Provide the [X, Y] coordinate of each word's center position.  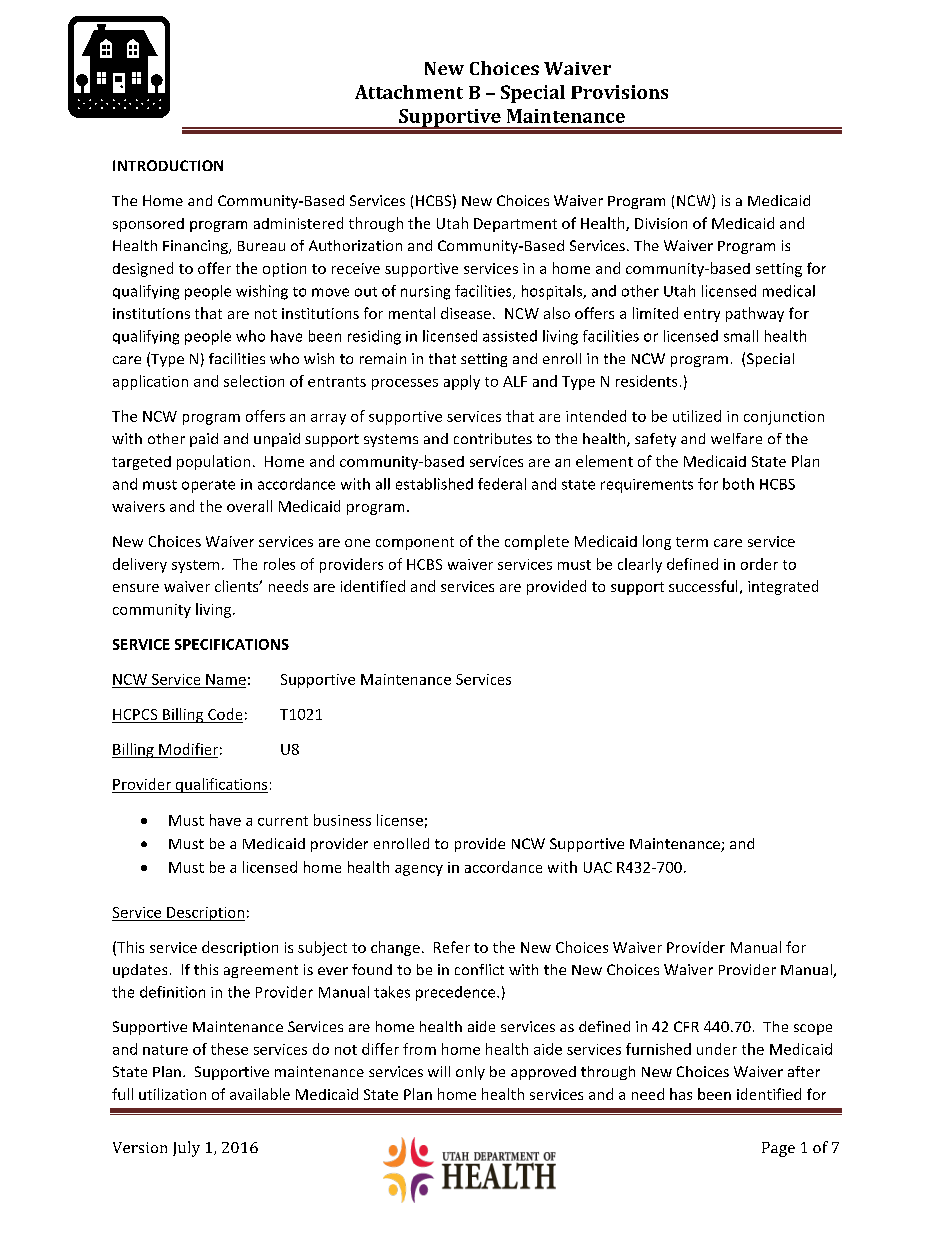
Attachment [409, 92]
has [681, 1094]
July [186, 1149]
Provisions [619, 92]
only [470, 1073]
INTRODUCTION [168, 165]
